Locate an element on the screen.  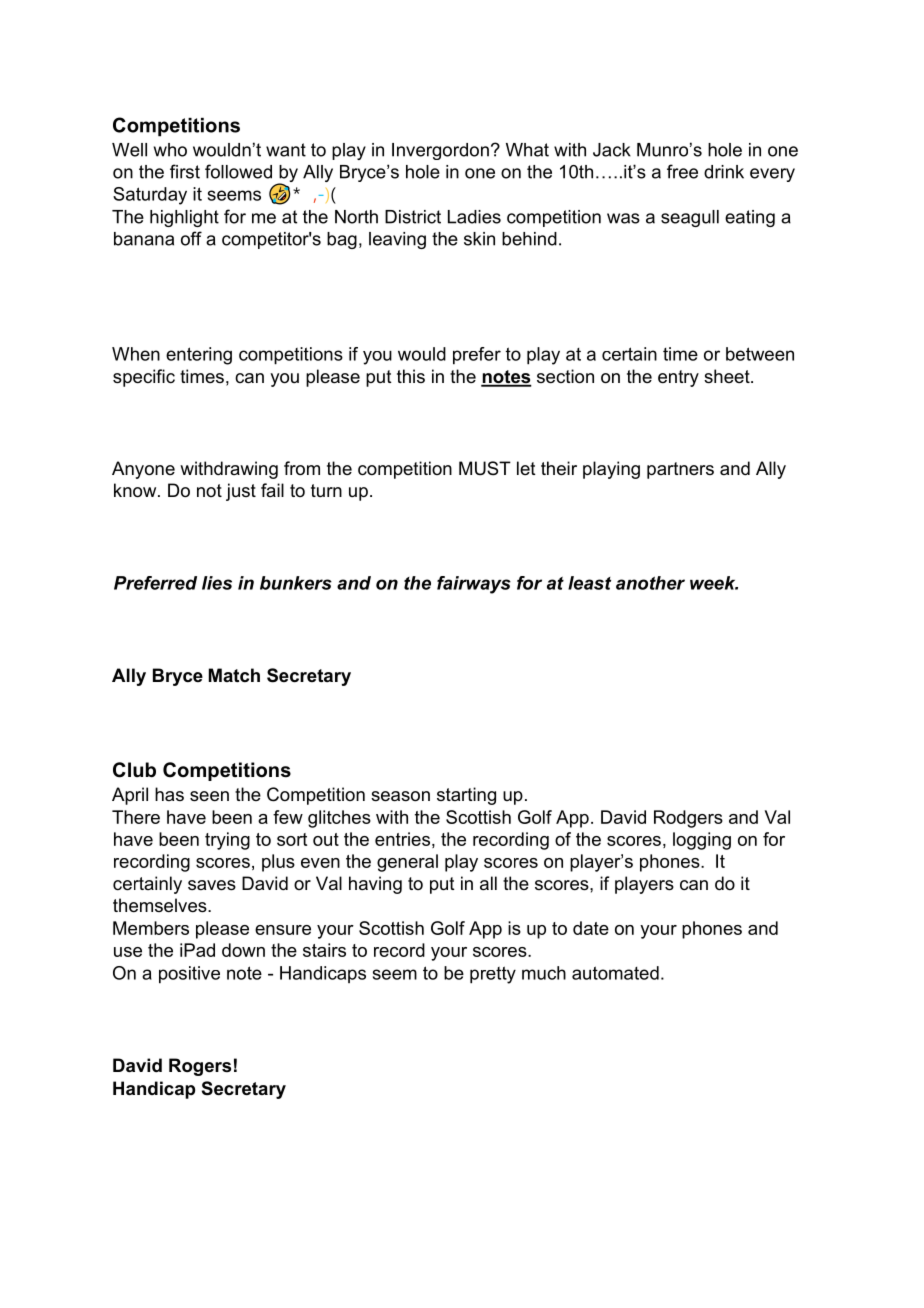
MUST is located at coordinates (485, 468).
